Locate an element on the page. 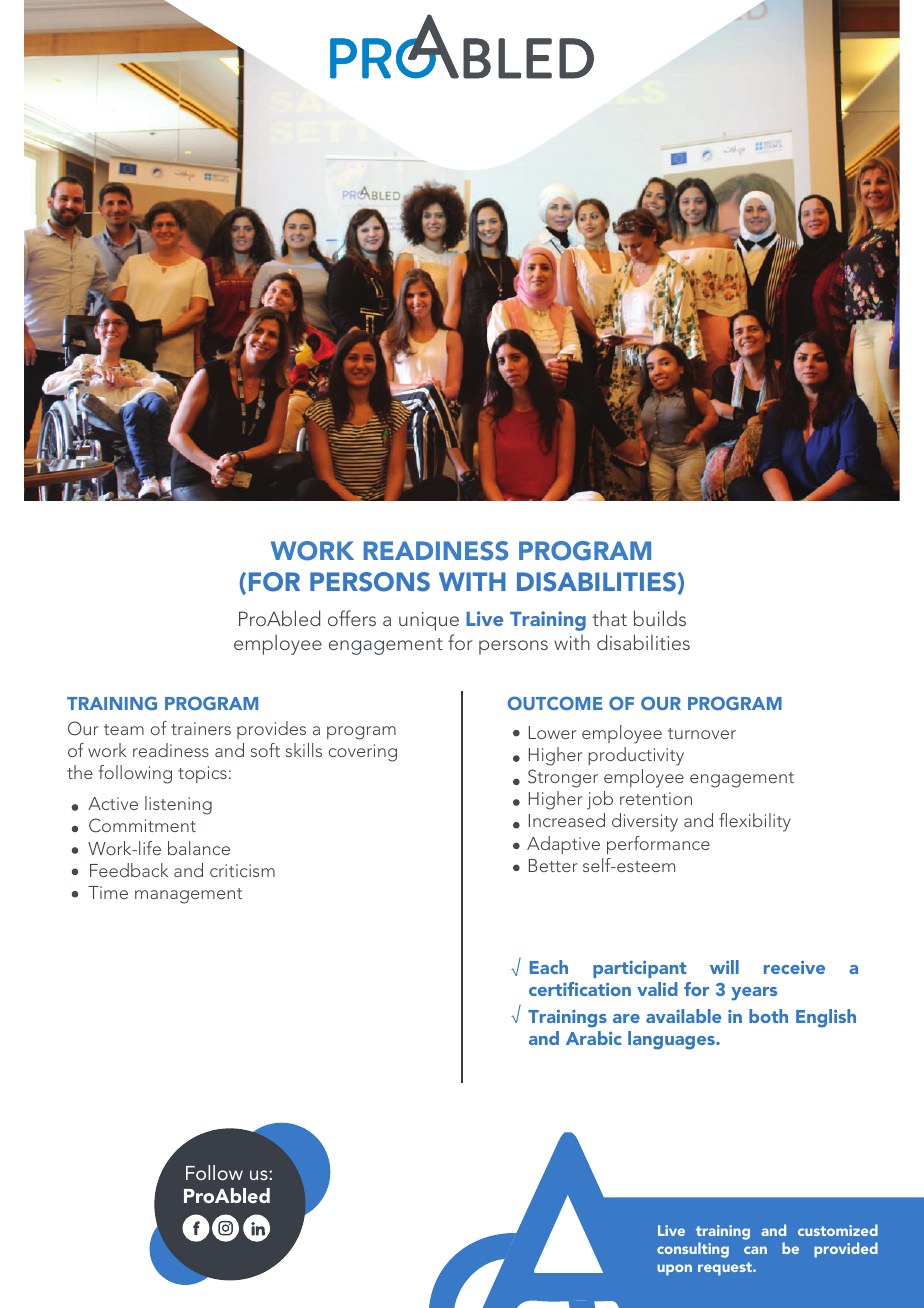 The width and height of the image is (924, 1308). upon is located at coordinates (674, 1270).
